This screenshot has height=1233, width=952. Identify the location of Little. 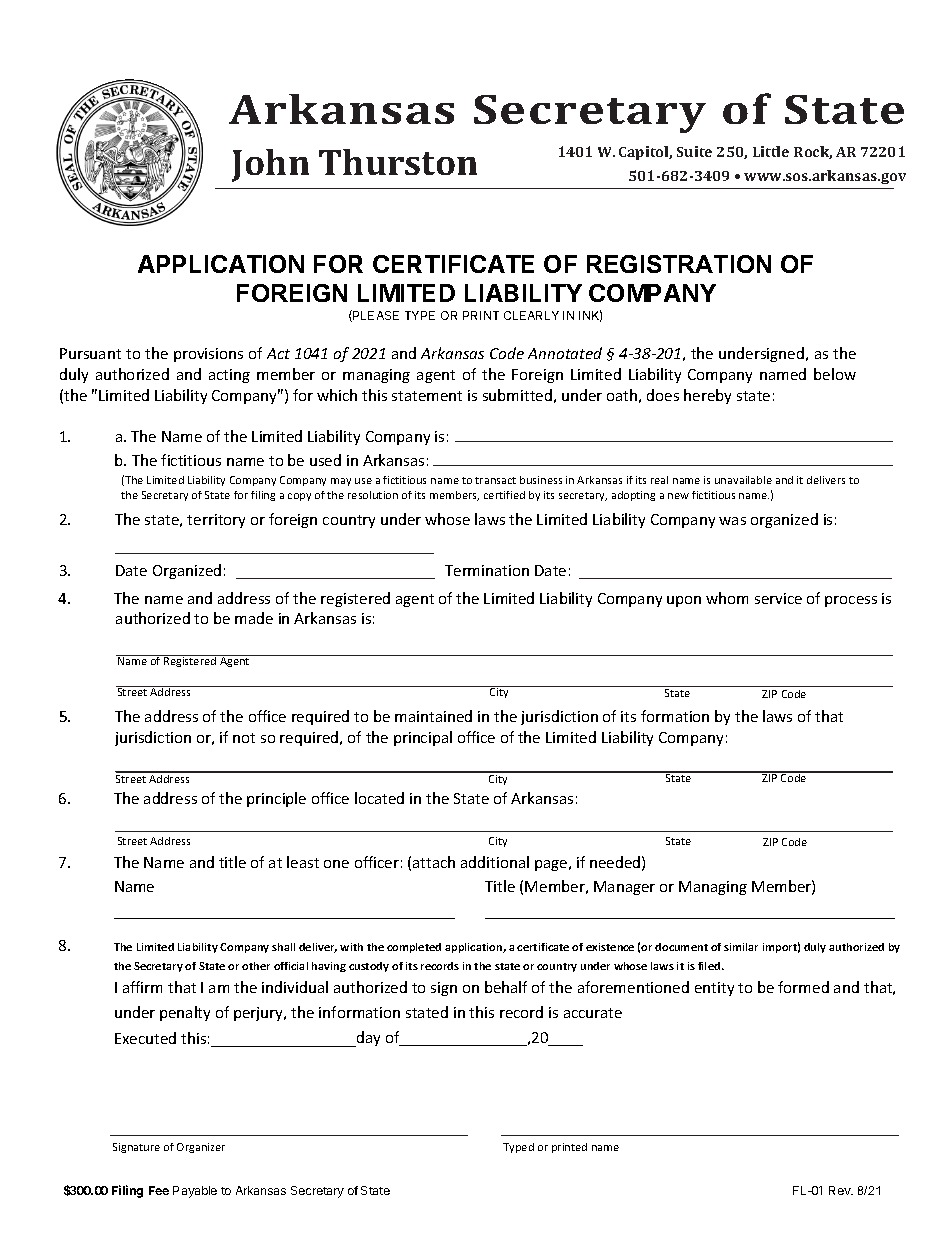
(771, 151).
